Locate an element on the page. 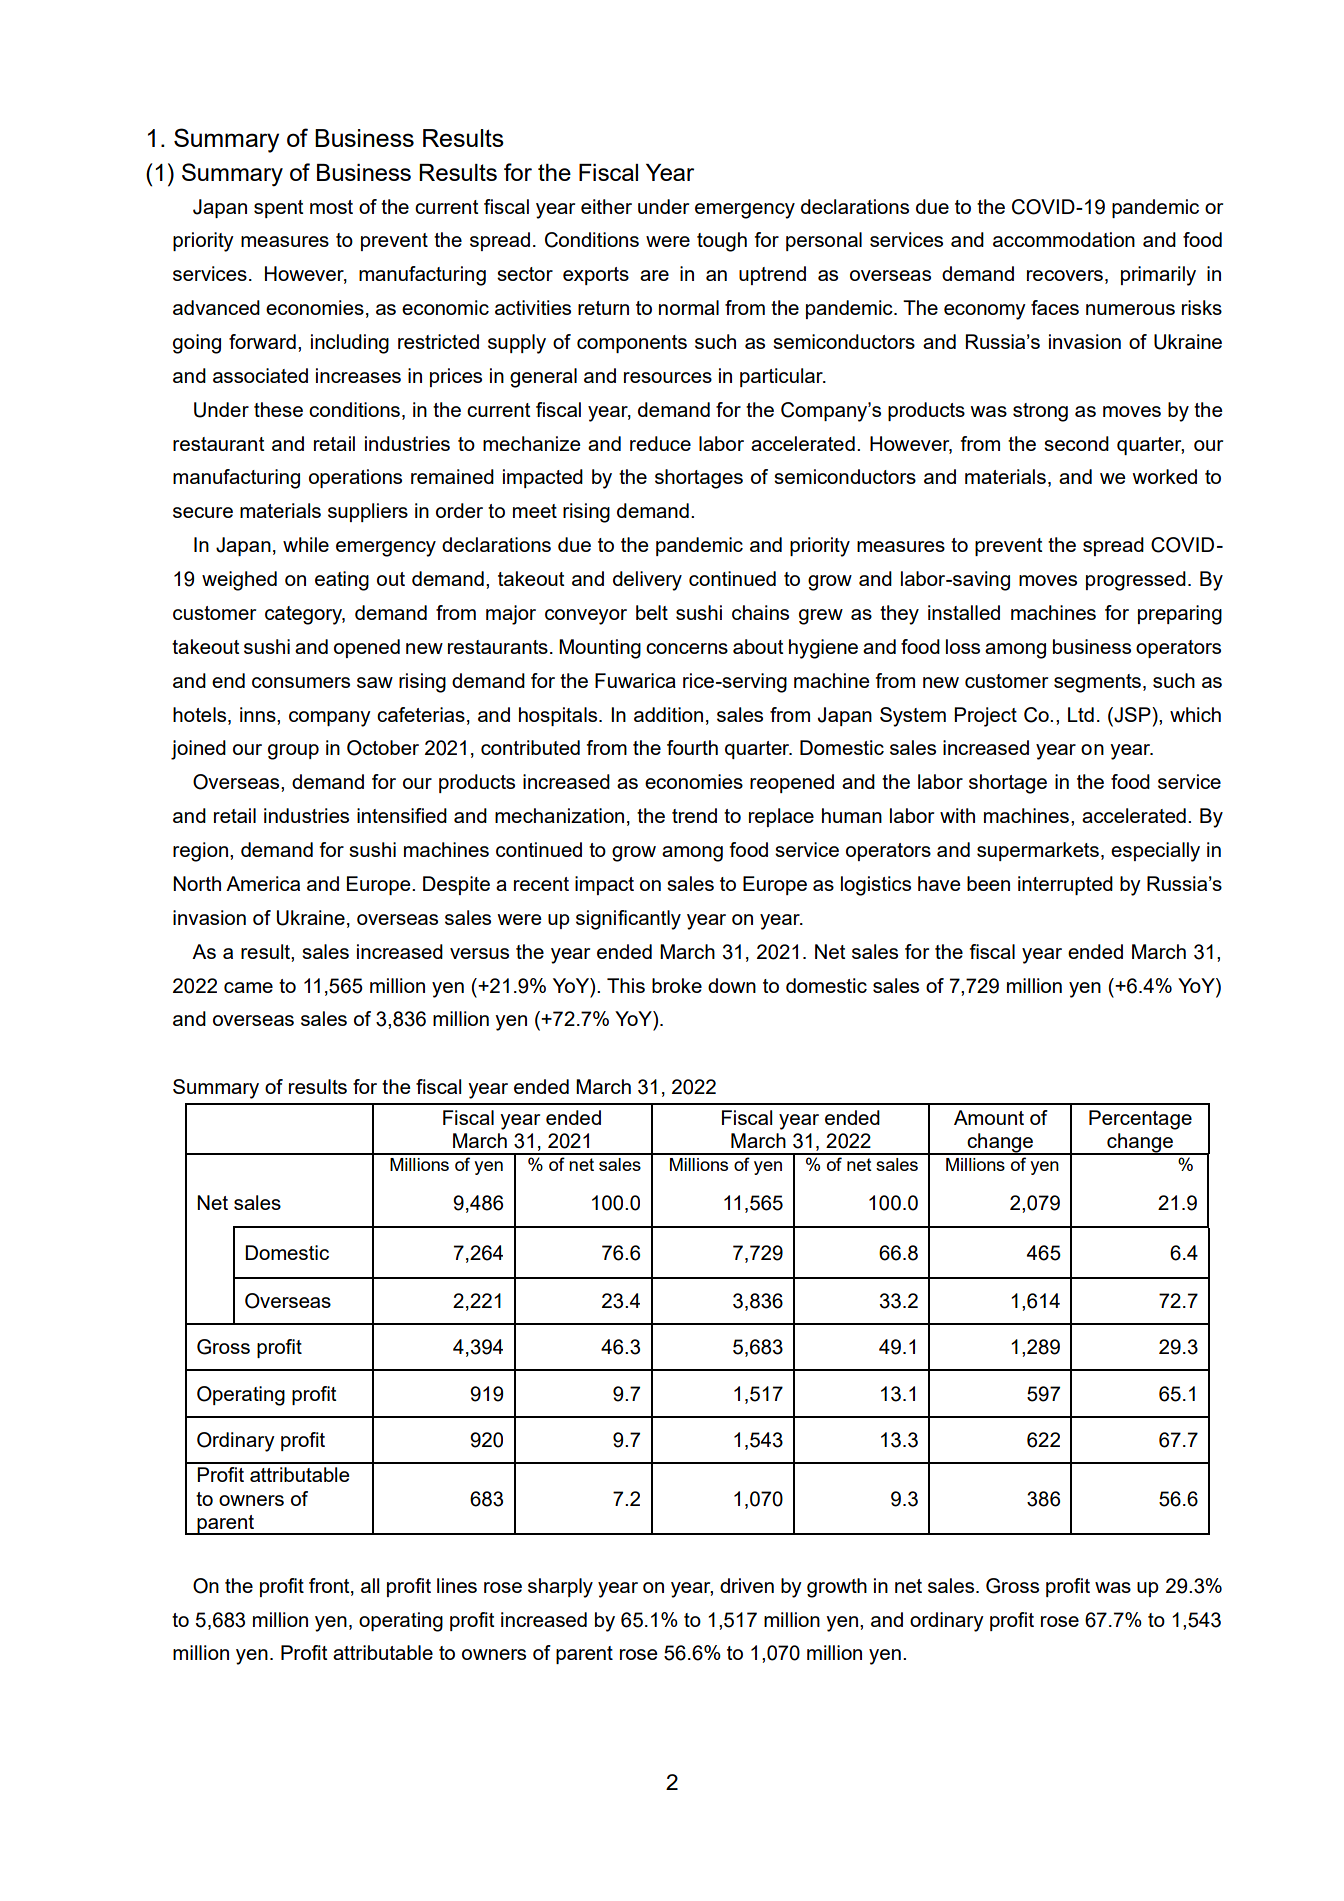 The width and height of the document is (1344, 1901). sharply is located at coordinates (560, 1588).
